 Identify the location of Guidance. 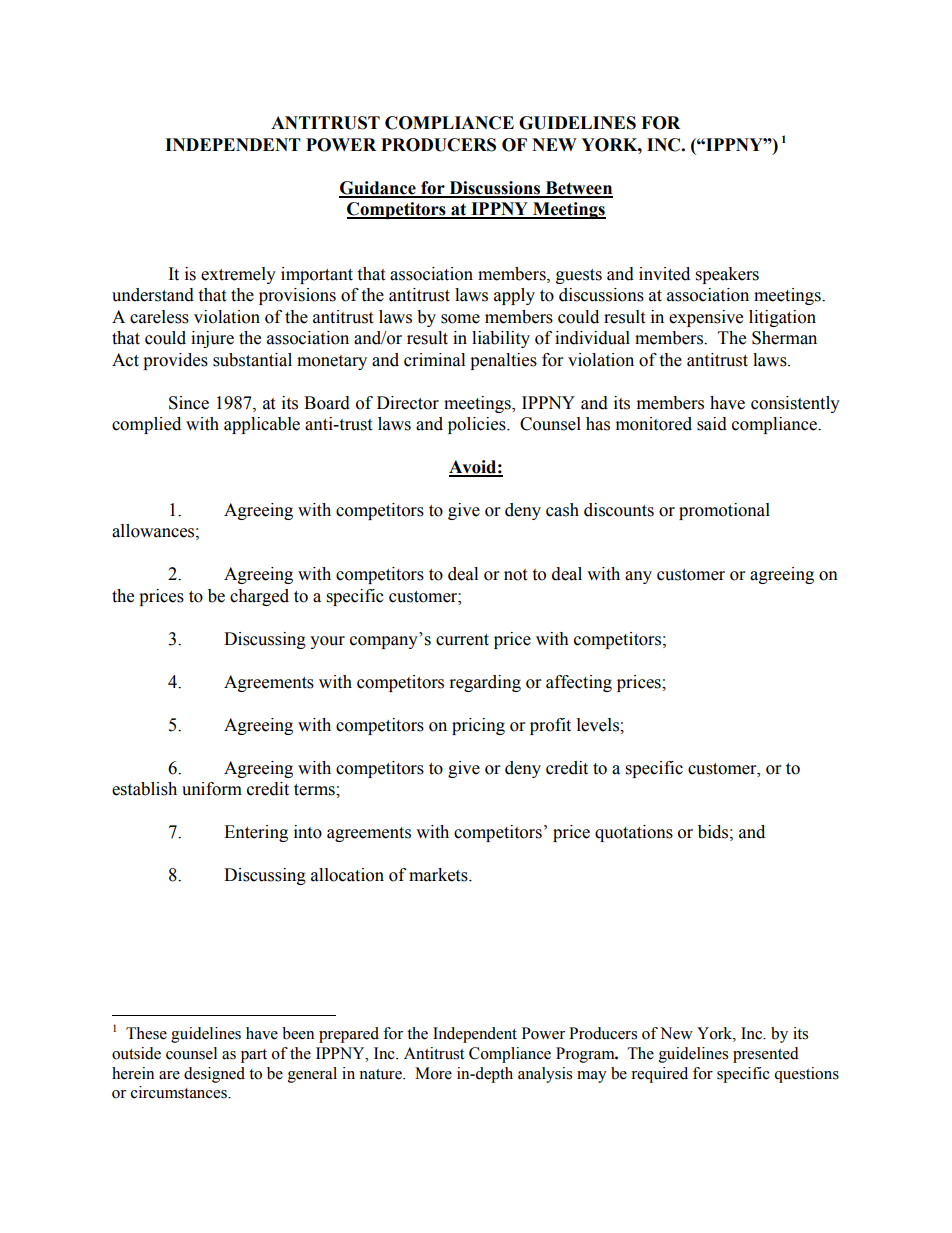
(378, 189).
